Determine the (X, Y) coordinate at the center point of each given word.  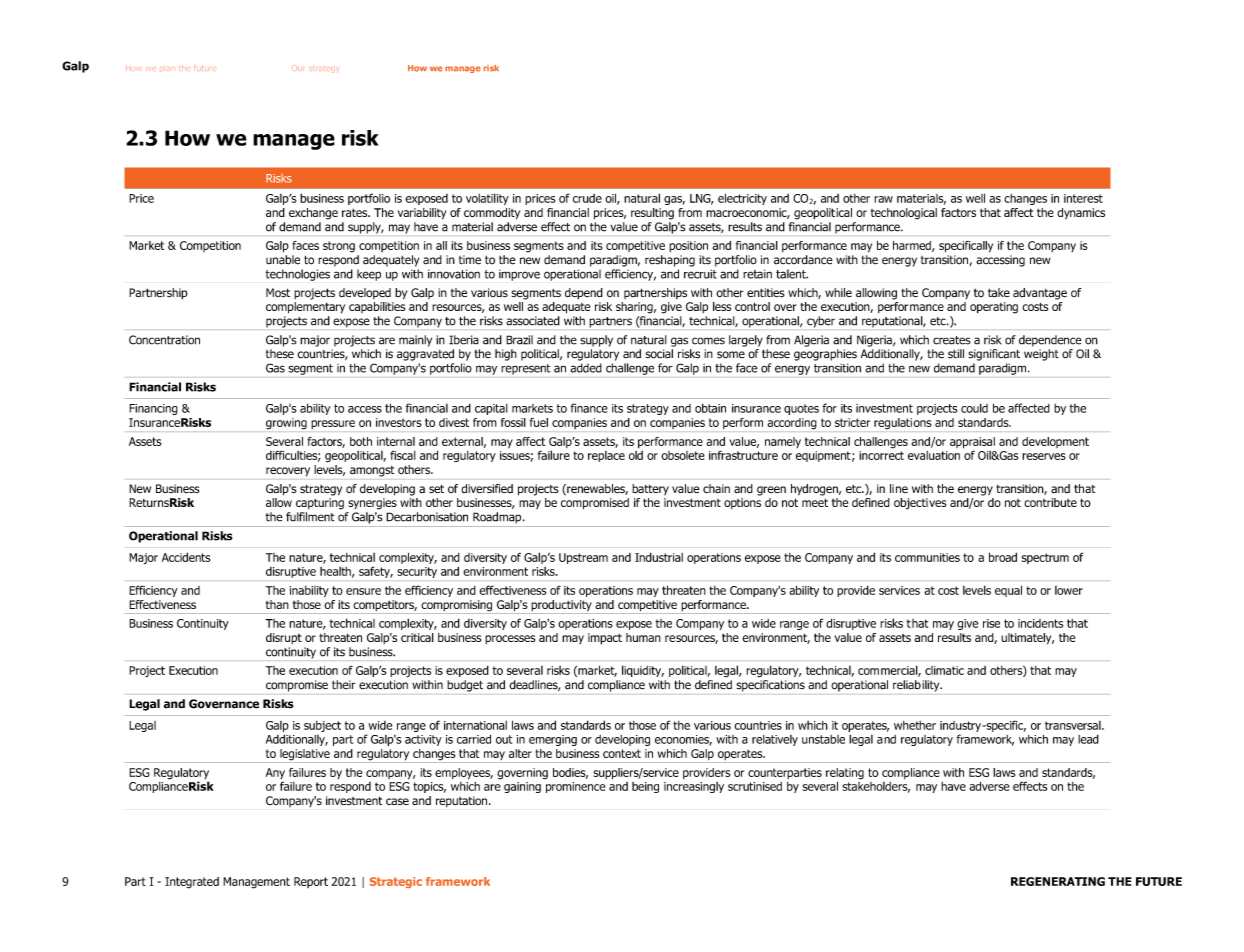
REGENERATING (1058, 881)
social (659, 354)
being (645, 787)
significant (994, 355)
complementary (305, 308)
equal (1008, 591)
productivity (561, 607)
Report (311, 882)
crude (587, 198)
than (277, 604)
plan (167, 69)
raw (883, 199)
